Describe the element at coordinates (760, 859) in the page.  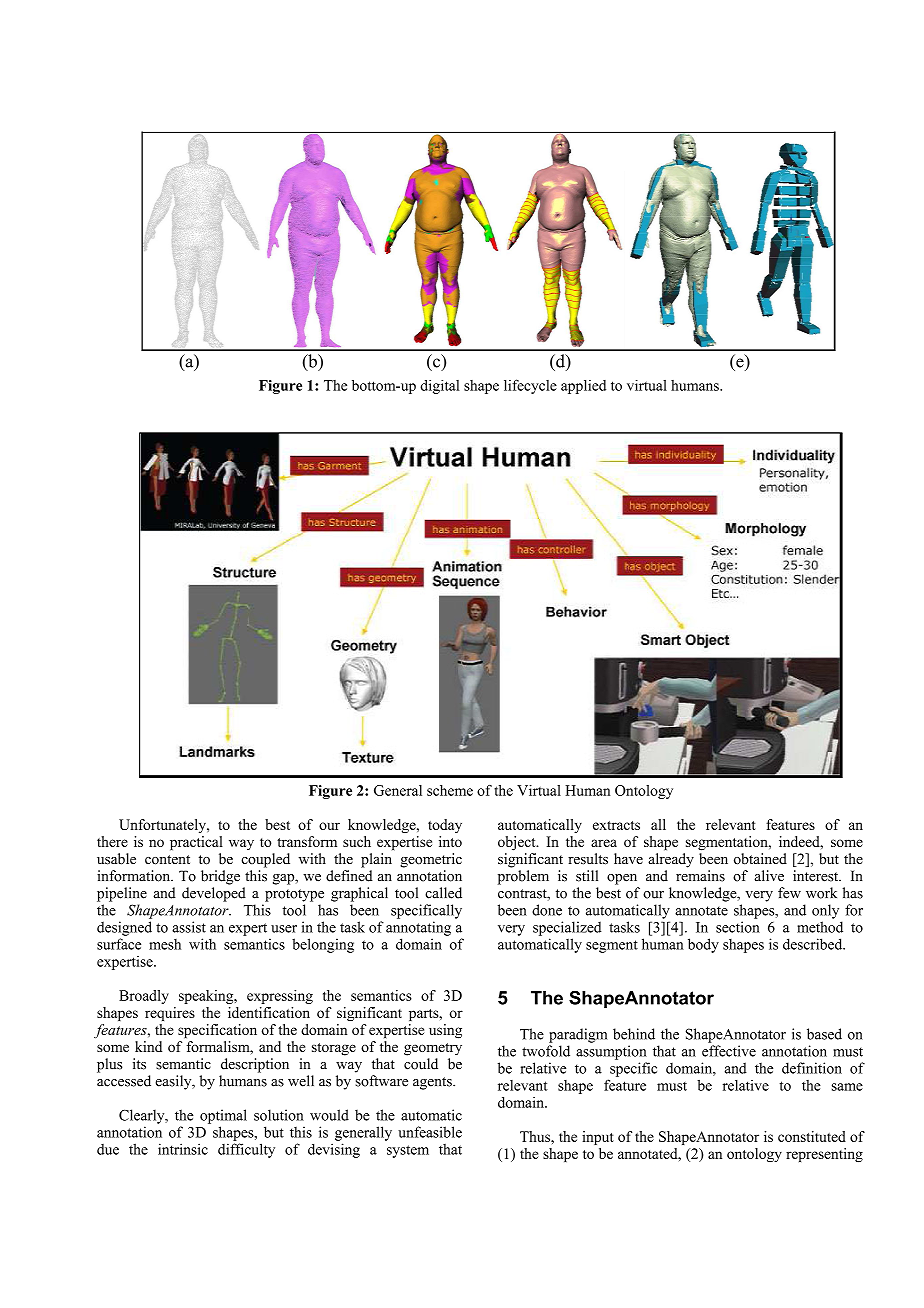
I see `obtained` at that location.
